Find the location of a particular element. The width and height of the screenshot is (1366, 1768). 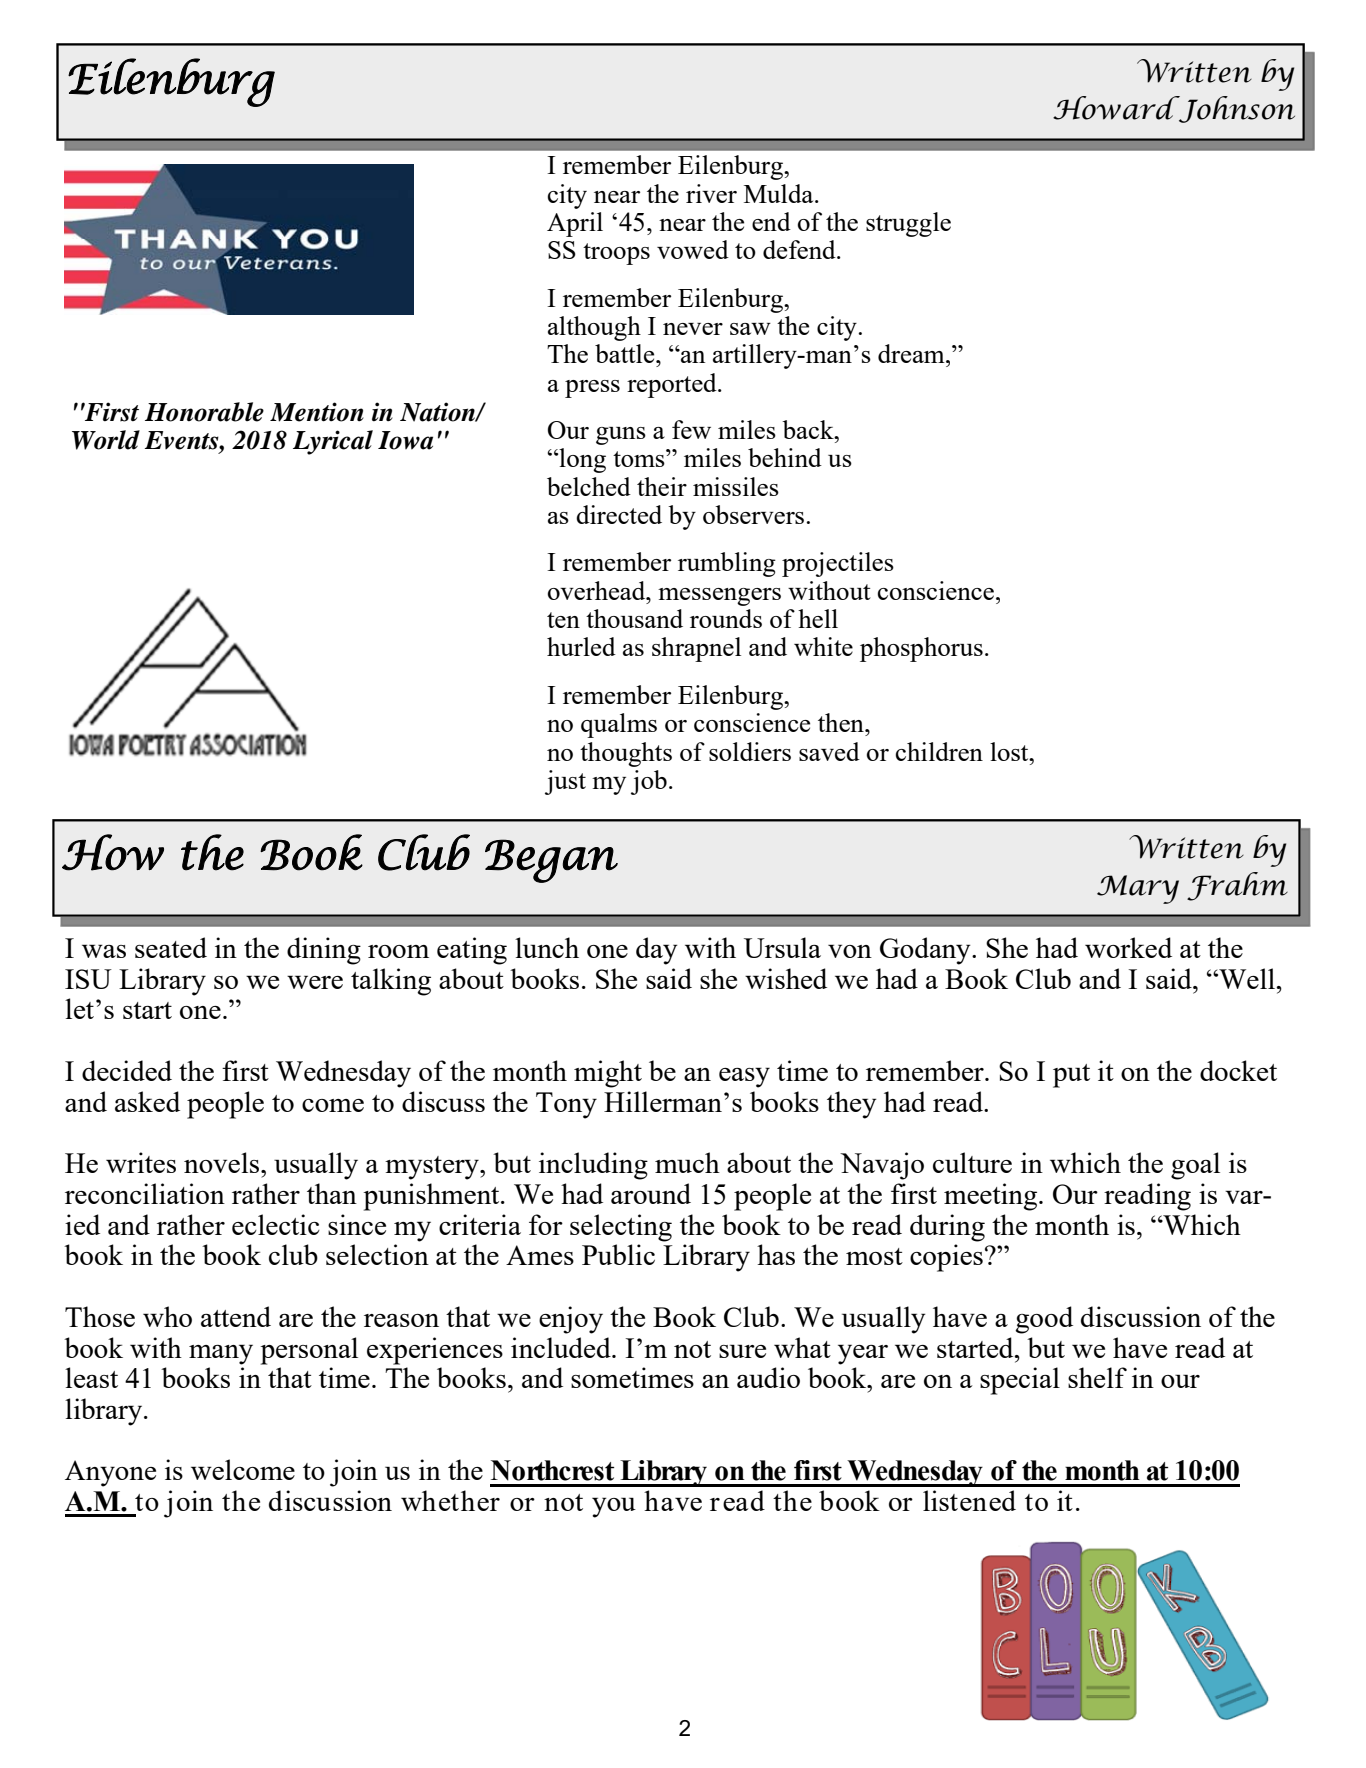

Honorable is located at coordinates (204, 412).
